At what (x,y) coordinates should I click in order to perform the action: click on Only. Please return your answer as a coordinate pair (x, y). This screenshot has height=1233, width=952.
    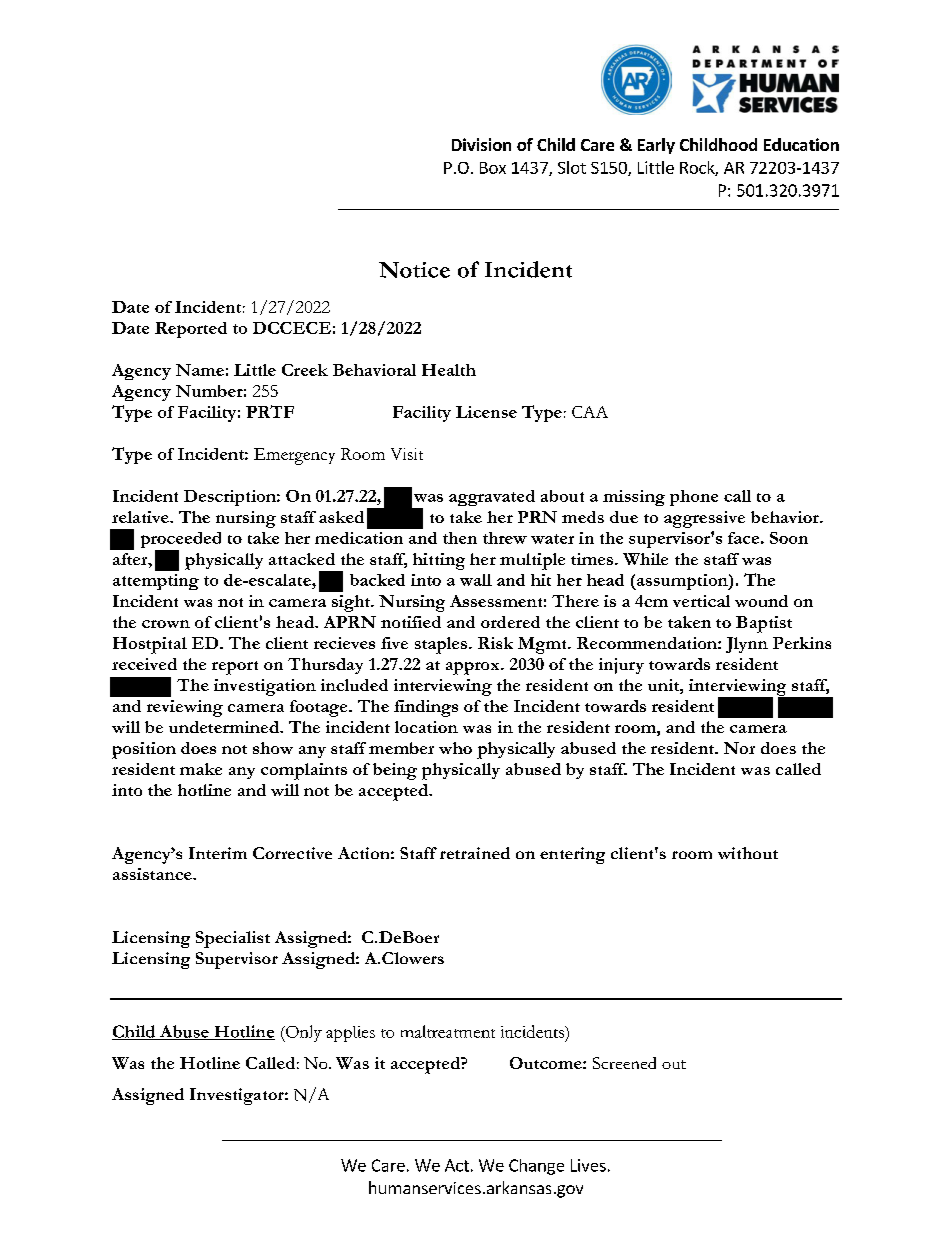
    Looking at the image, I should click on (302, 1033).
